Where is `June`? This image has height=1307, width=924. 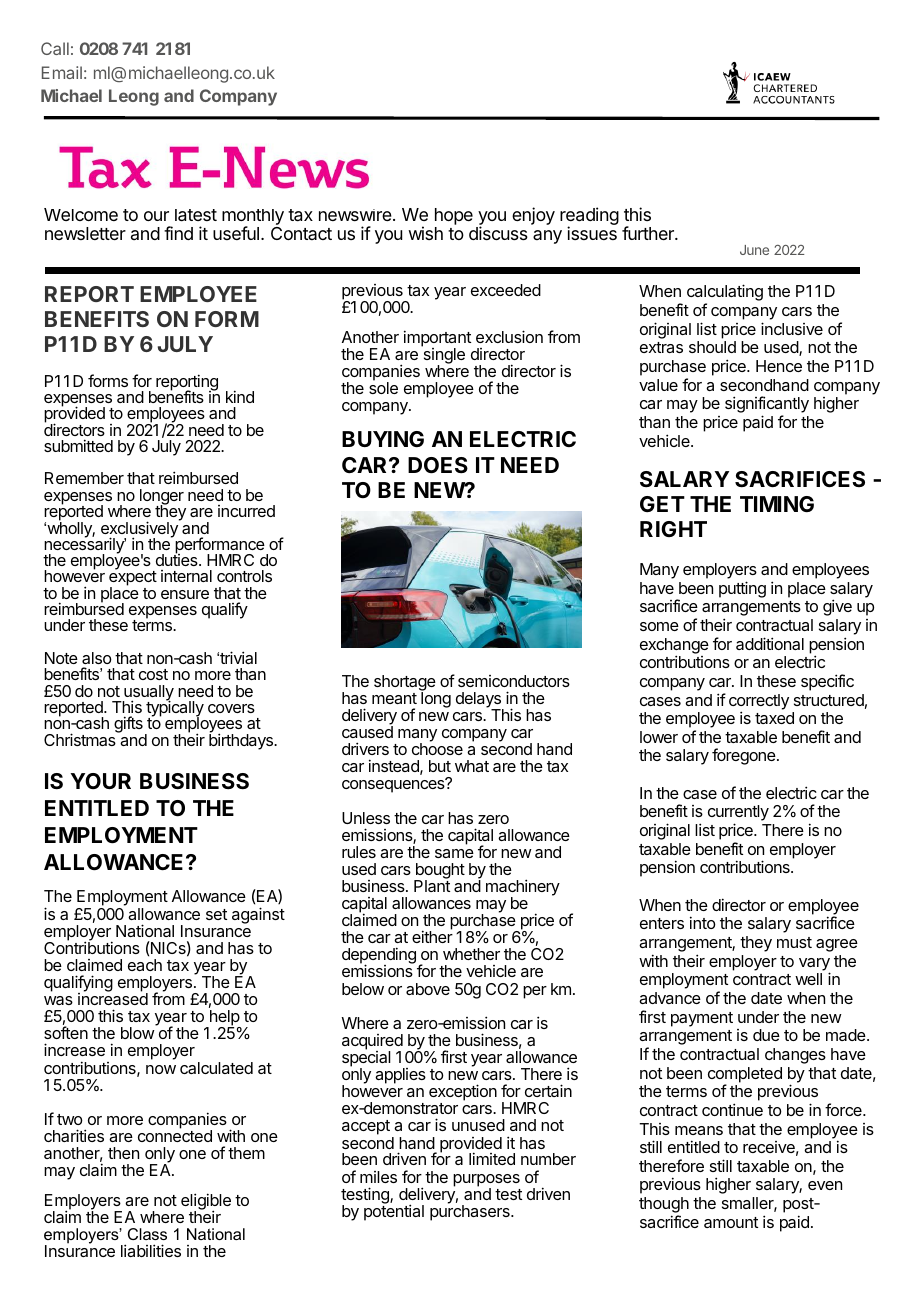 June is located at coordinates (754, 250).
